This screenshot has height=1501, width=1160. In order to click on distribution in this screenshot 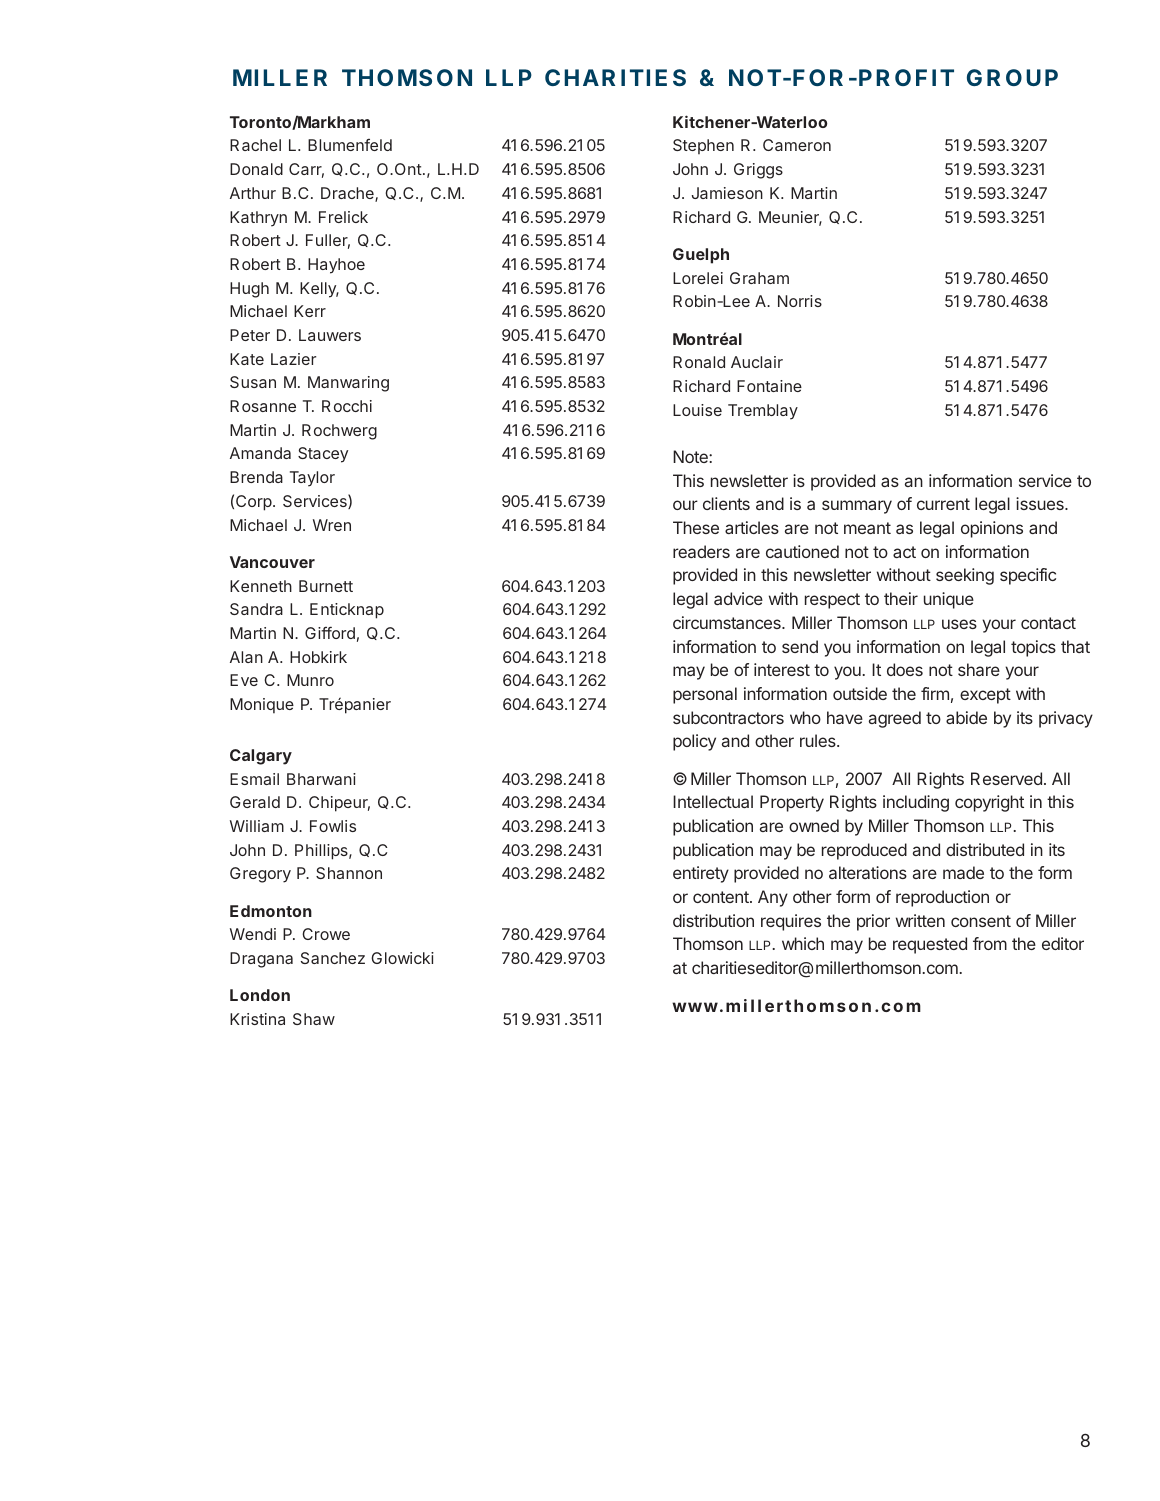, I will do `click(713, 920)`.
